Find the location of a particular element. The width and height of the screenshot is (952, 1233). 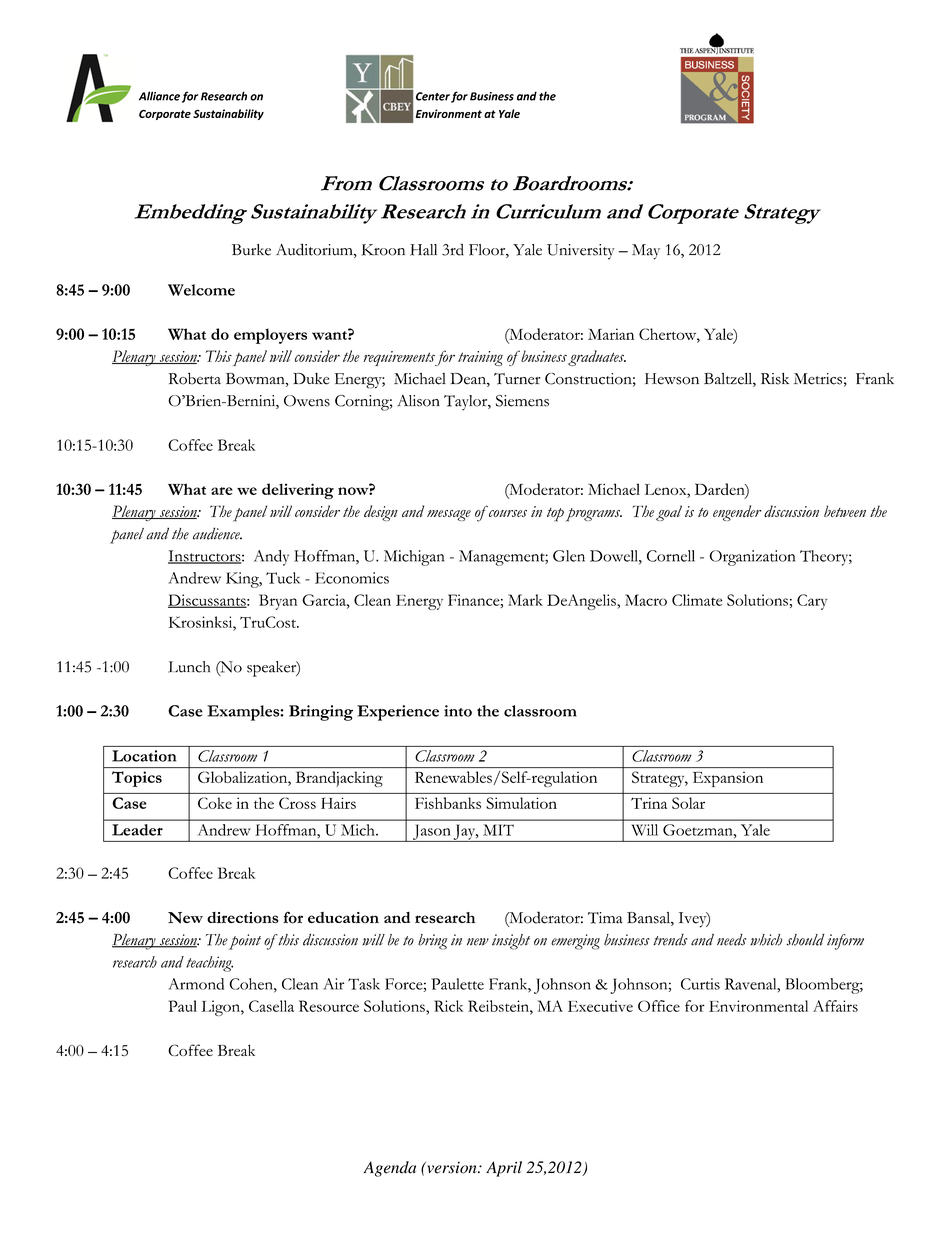

courses is located at coordinates (508, 513).
